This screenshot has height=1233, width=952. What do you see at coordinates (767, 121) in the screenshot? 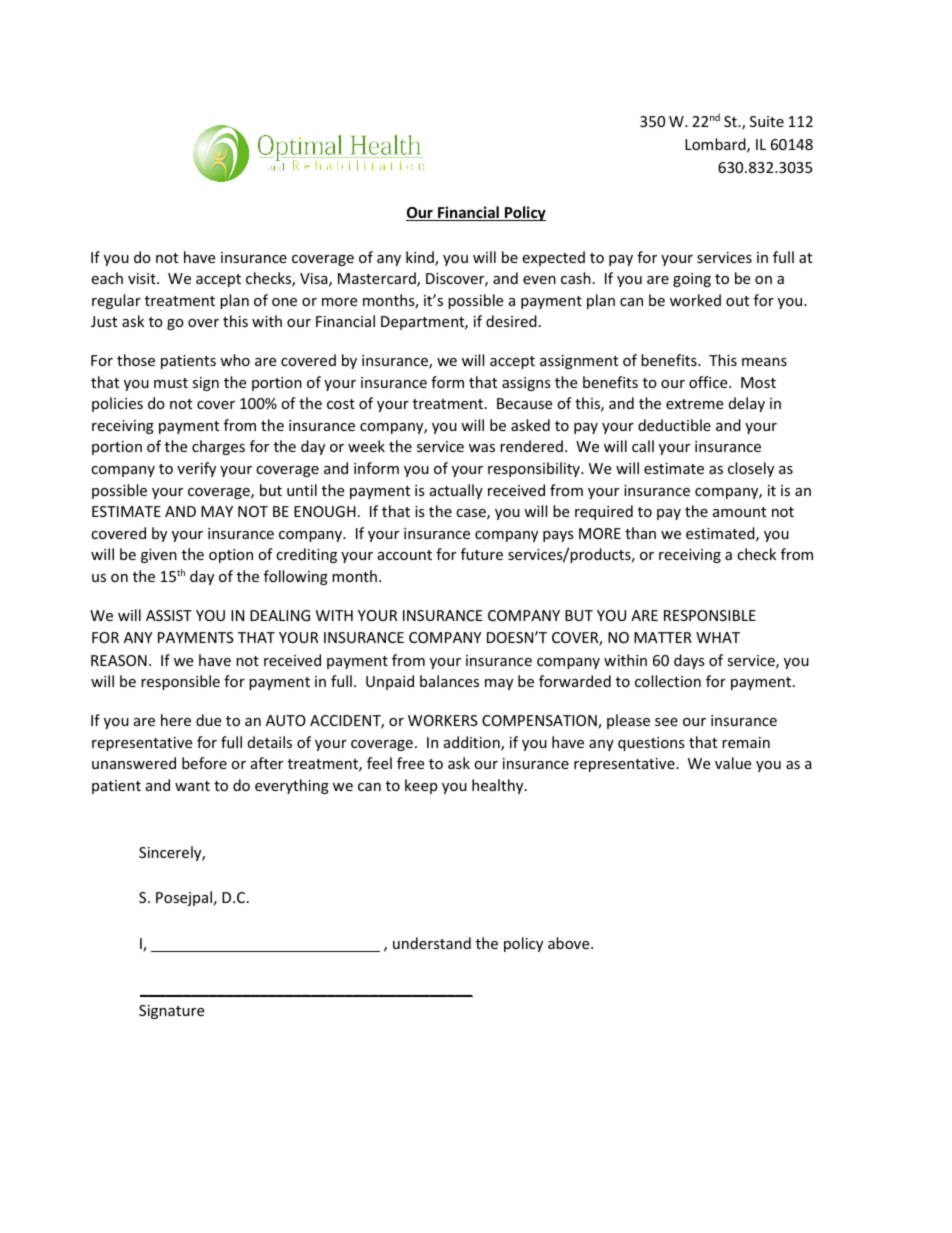
I see `Suite` at bounding box center [767, 121].
